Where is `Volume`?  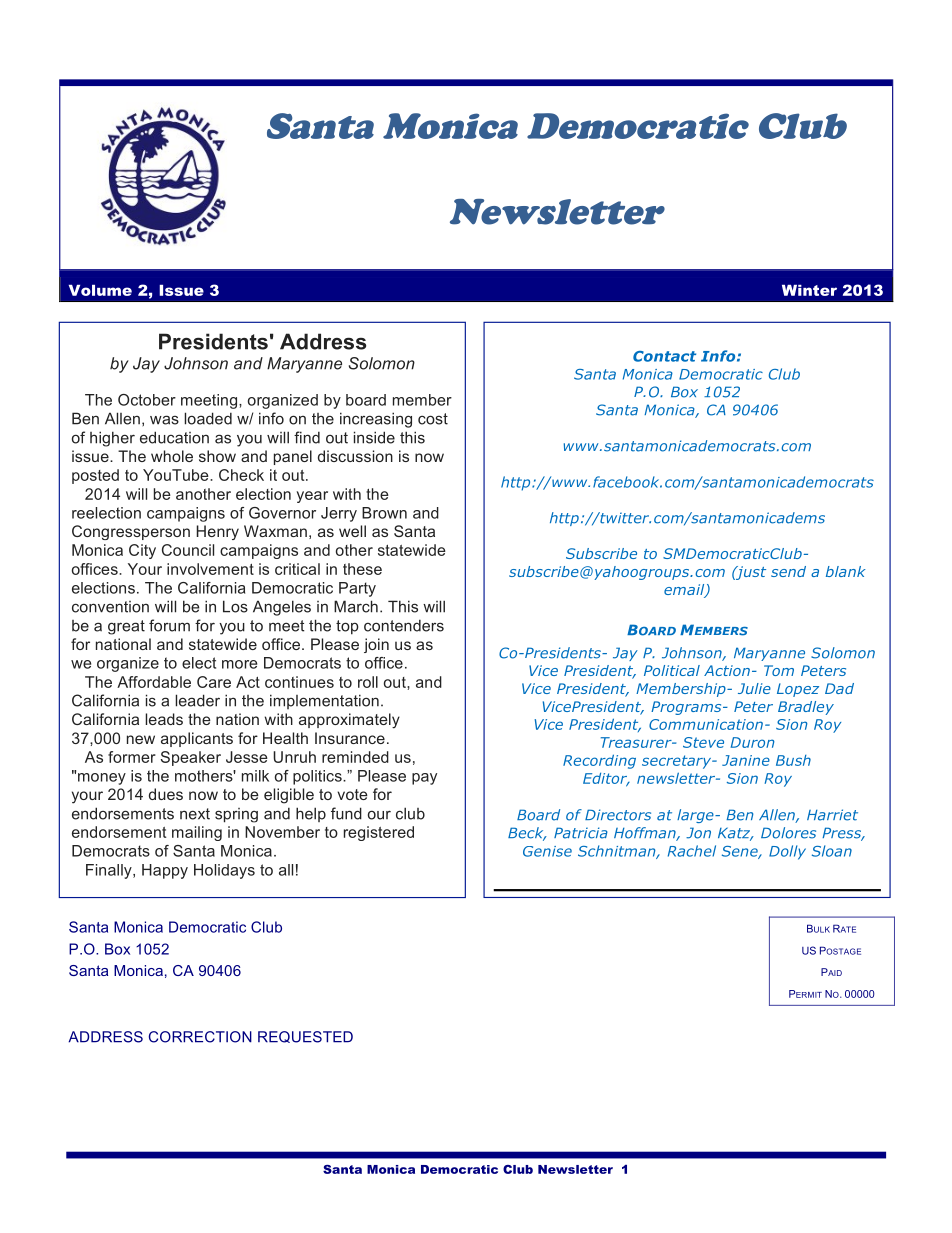
Volume is located at coordinates (100, 290).
